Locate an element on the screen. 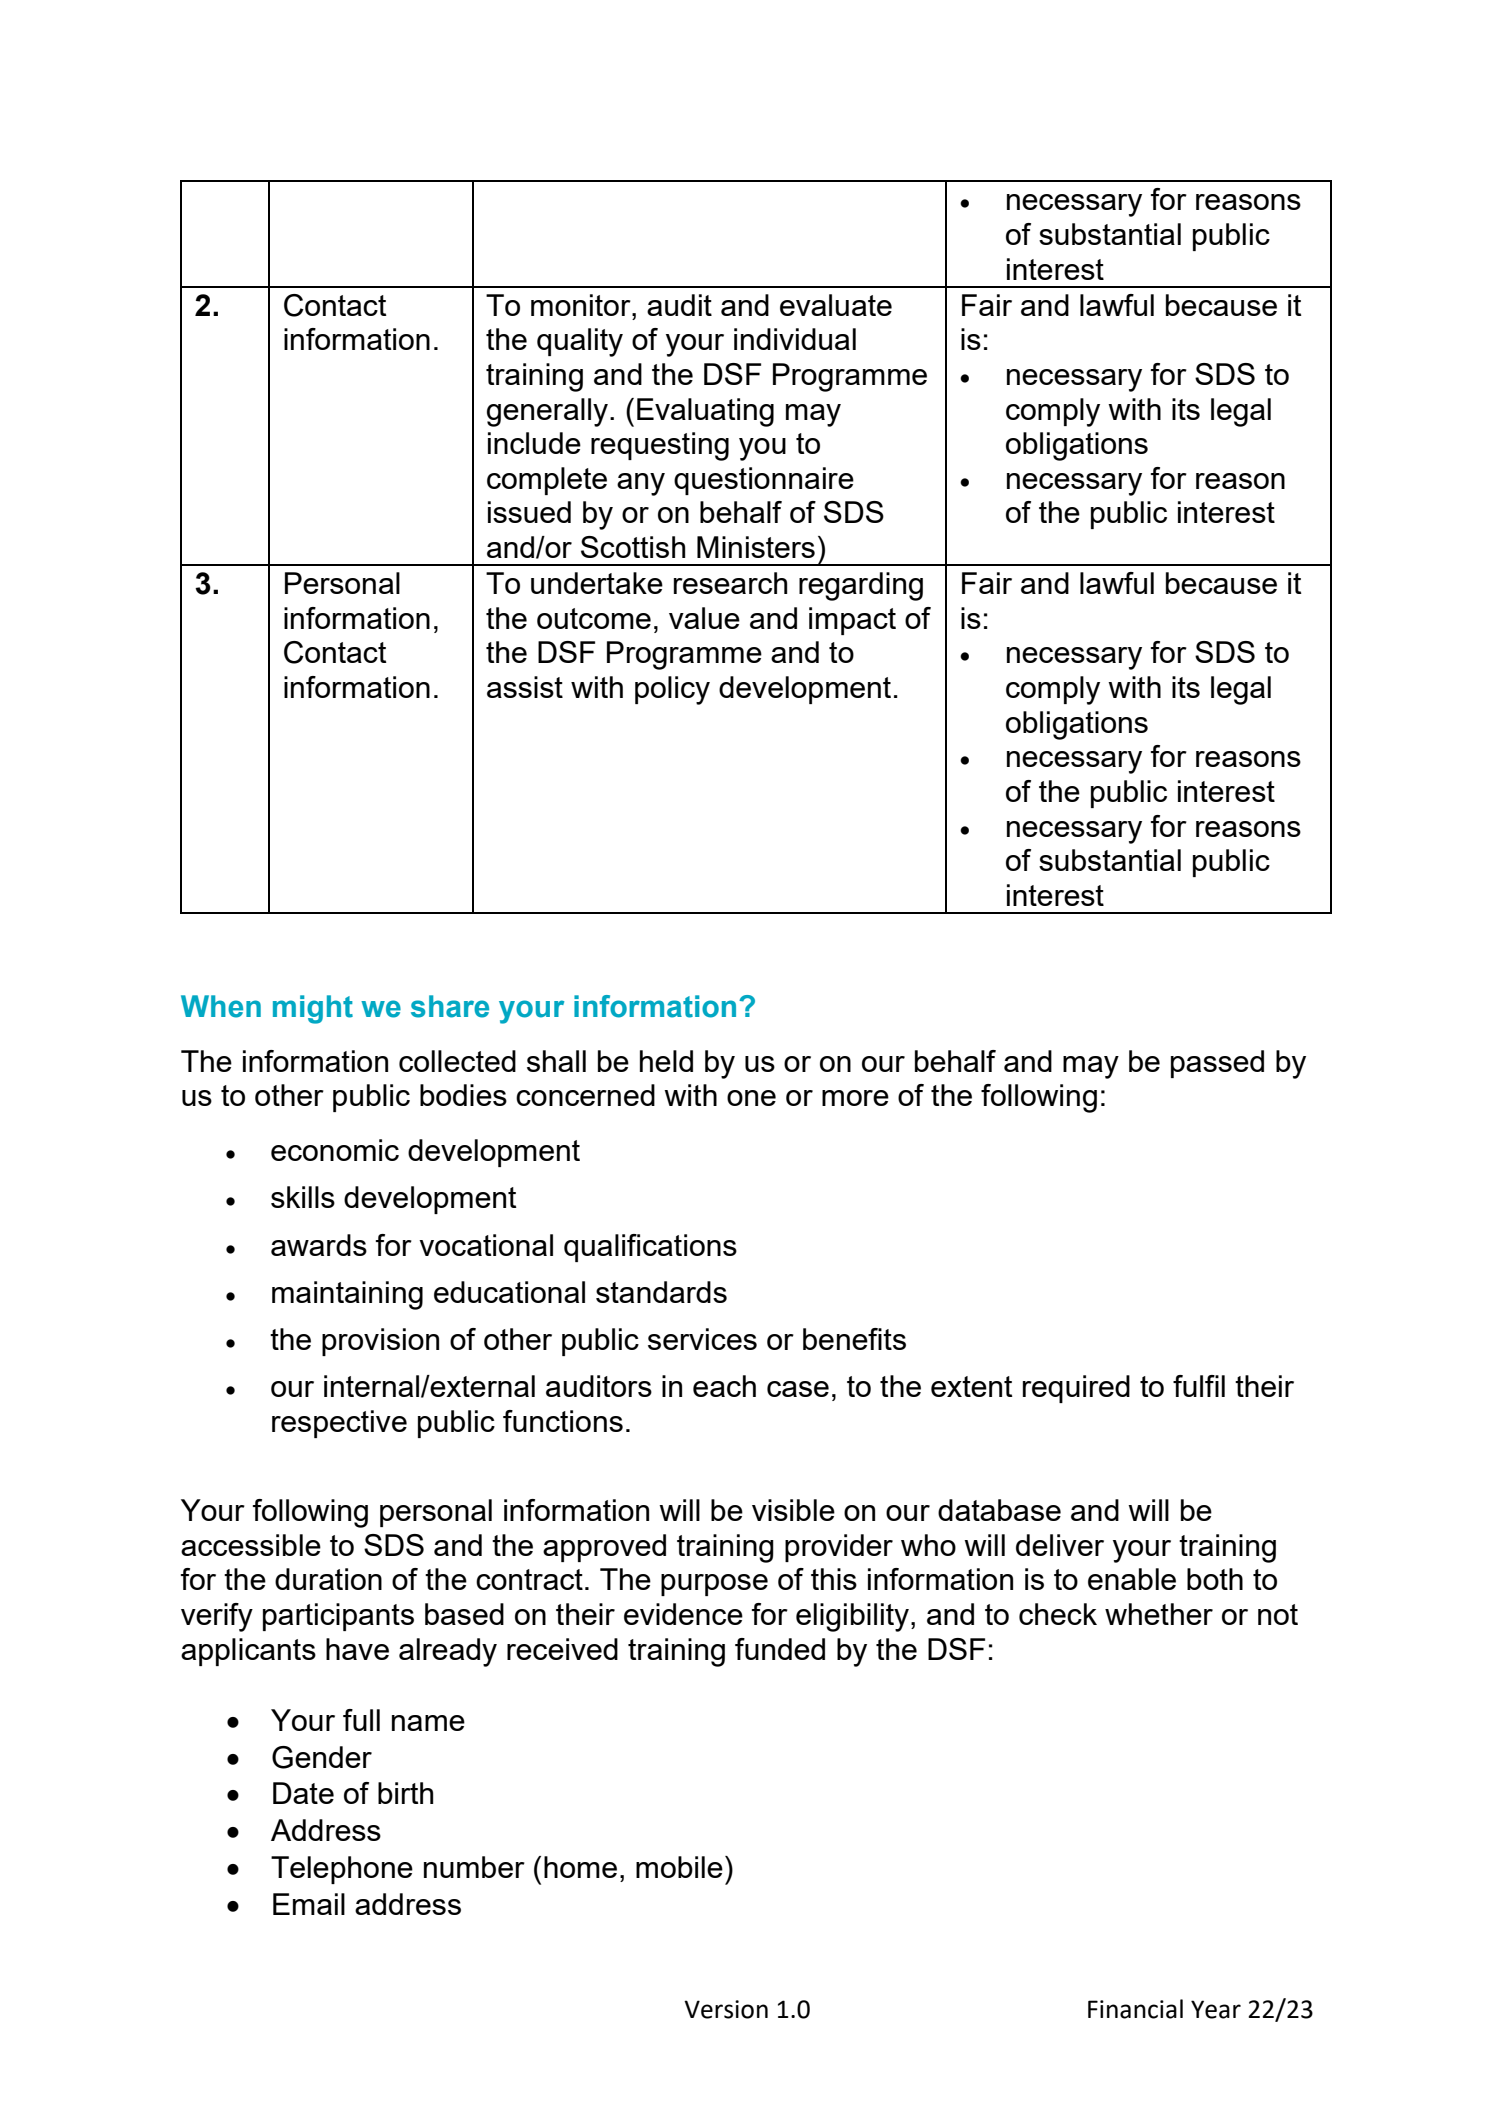 The image size is (1495, 2114). more is located at coordinates (855, 1098).
